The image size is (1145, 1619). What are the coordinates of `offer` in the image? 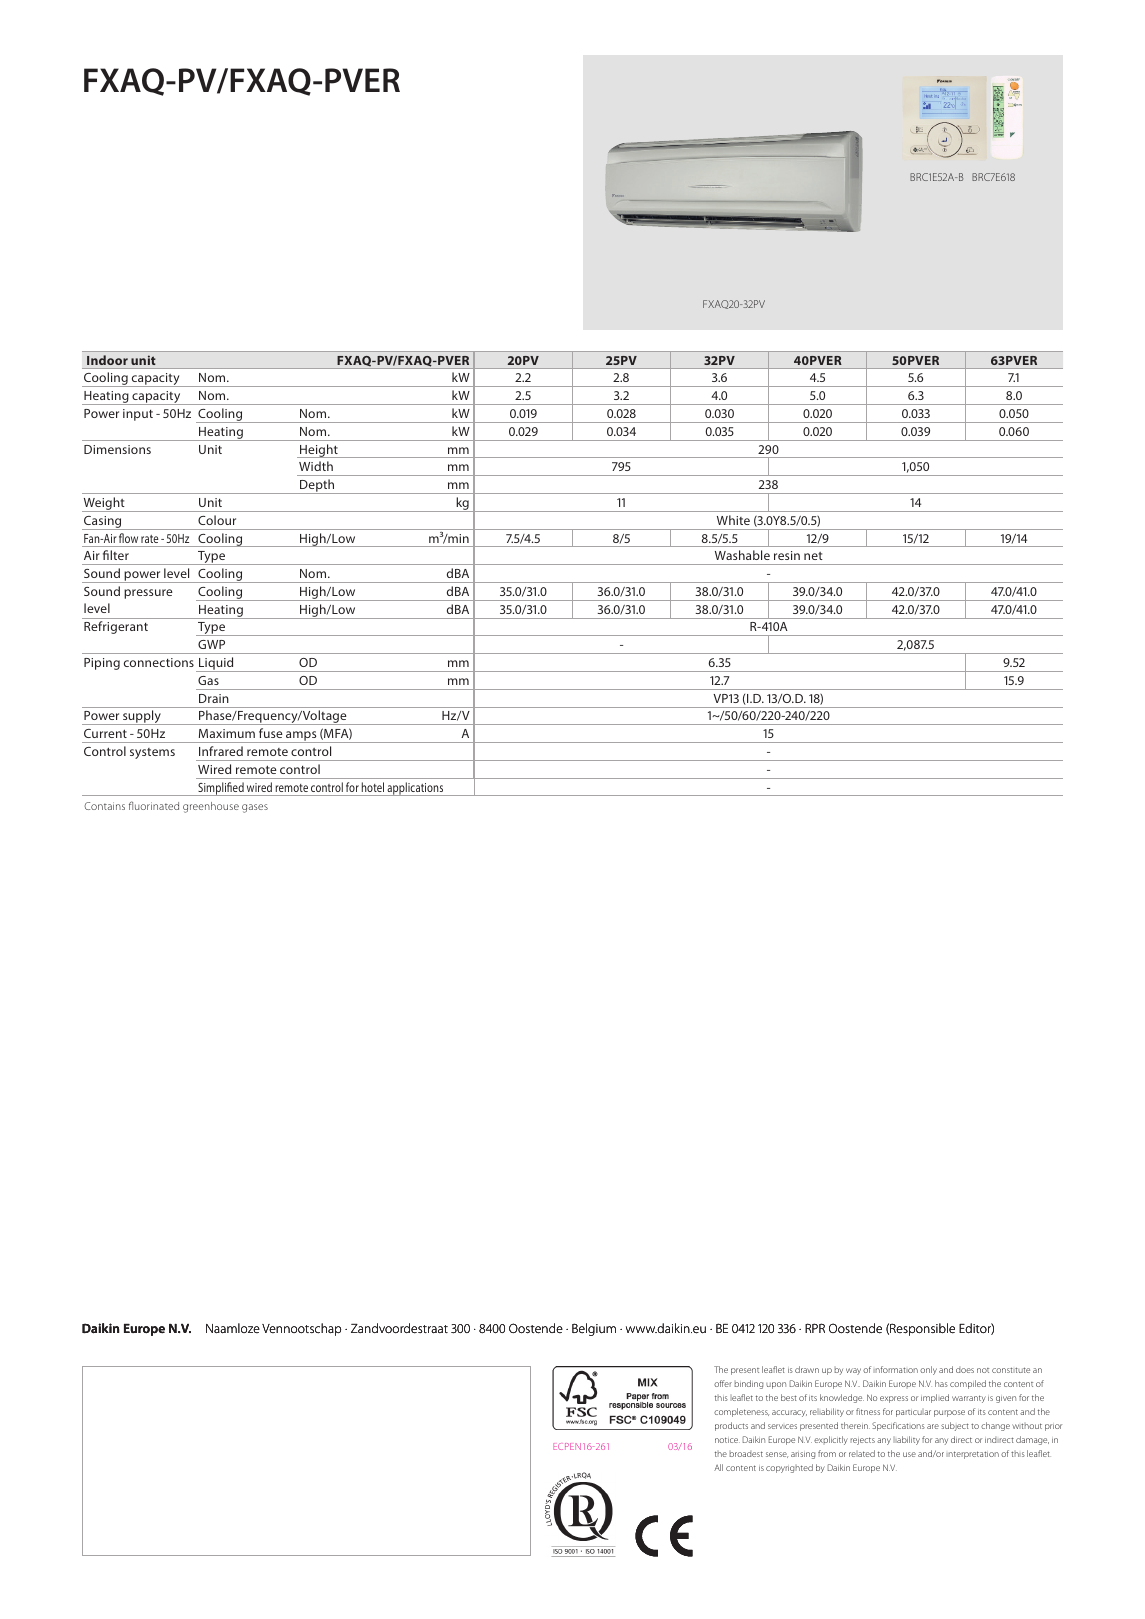 It's located at (723, 1383).
